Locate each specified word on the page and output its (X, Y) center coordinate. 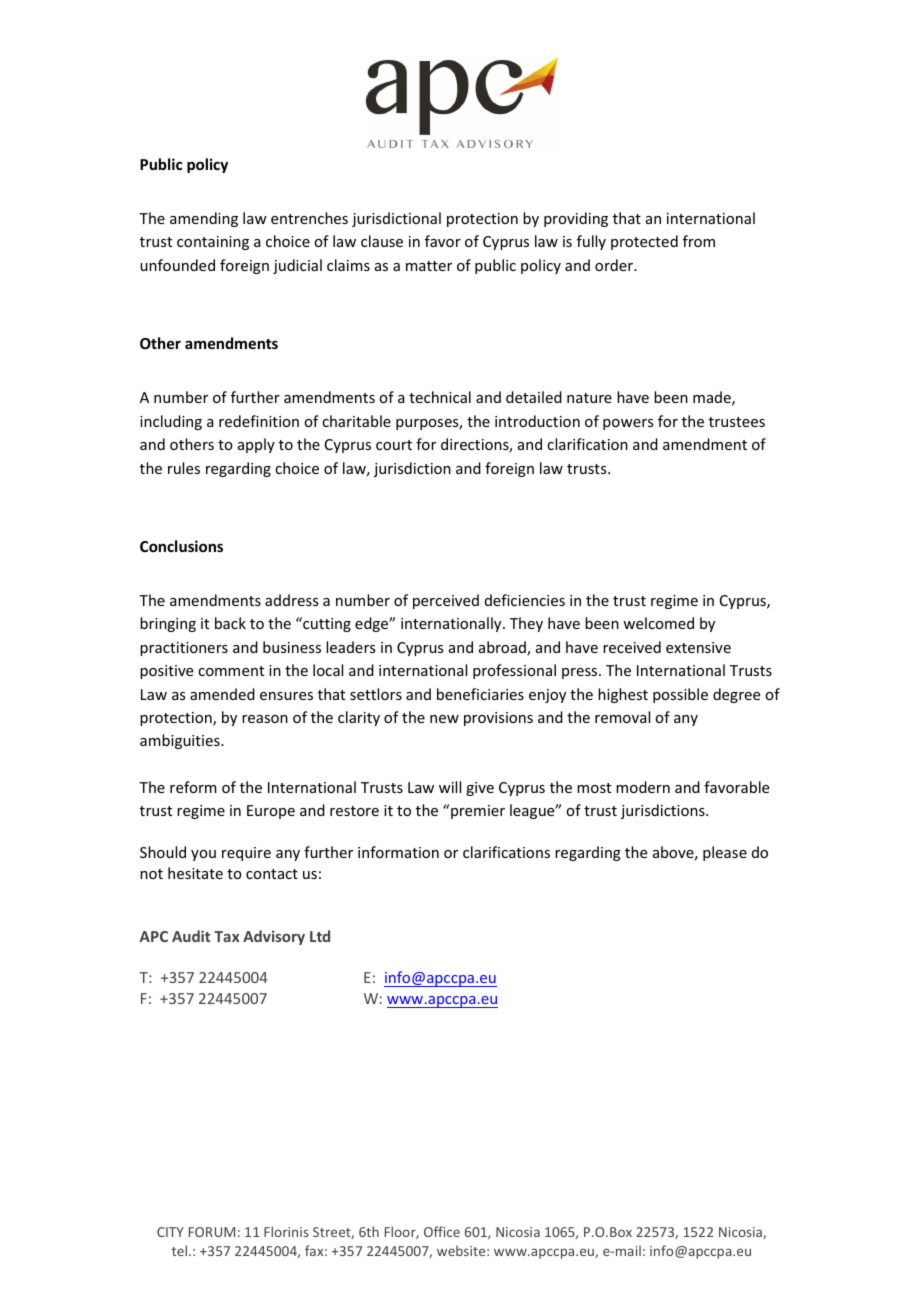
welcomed (658, 623)
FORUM (212, 1232)
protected (644, 242)
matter (429, 266)
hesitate (195, 873)
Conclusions (181, 546)
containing (213, 243)
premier (478, 812)
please (725, 853)
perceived (446, 601)
